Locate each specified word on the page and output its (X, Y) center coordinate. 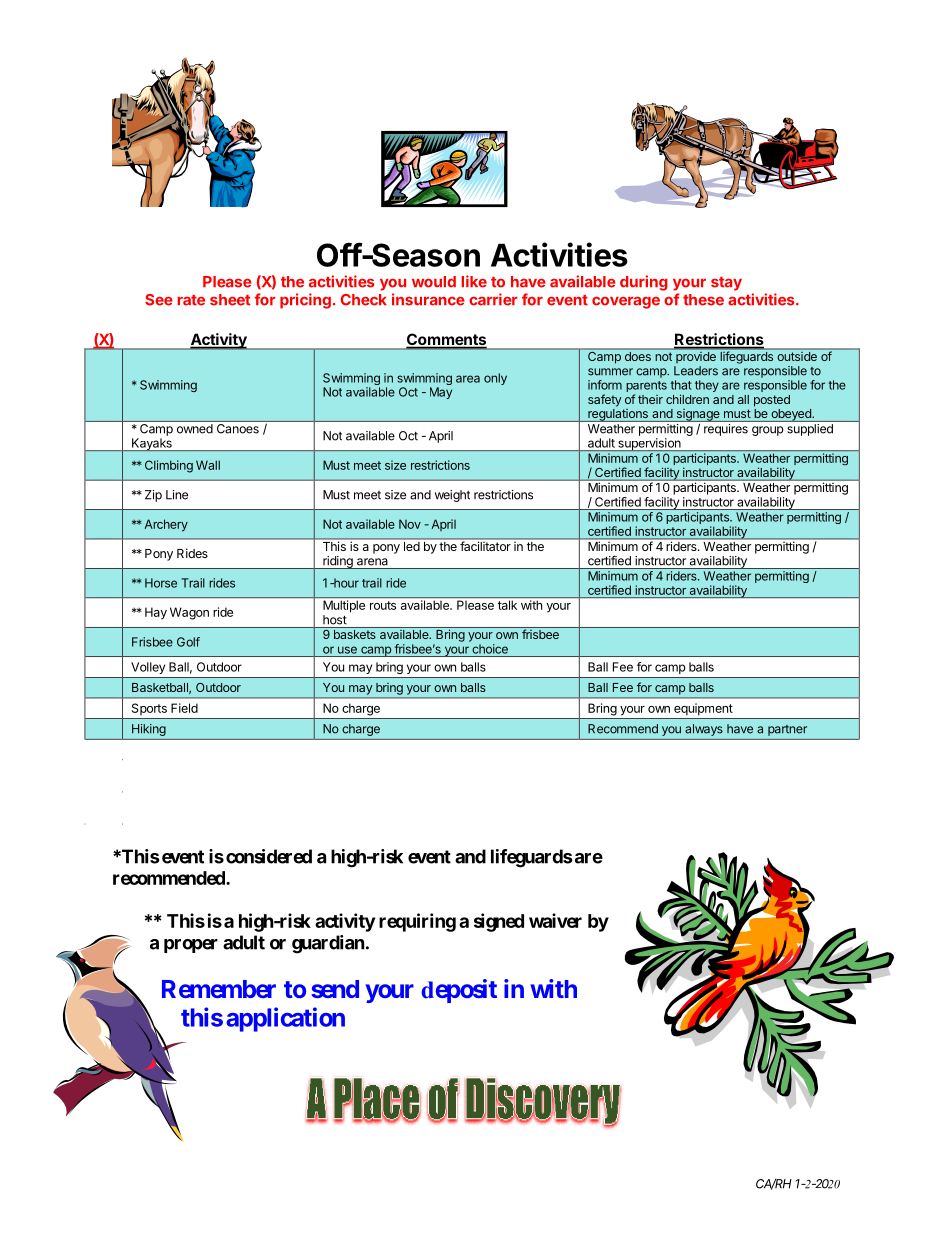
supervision (649, 444)
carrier (493, 299)
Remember (219, 989)
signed (499, 922)
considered (269, 856)
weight (452, 496)
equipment (703, 709)
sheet (230, 300)
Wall (208, 465)
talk (507, 605)
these (703, 300)
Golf (188, 642)
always (704, 730)
